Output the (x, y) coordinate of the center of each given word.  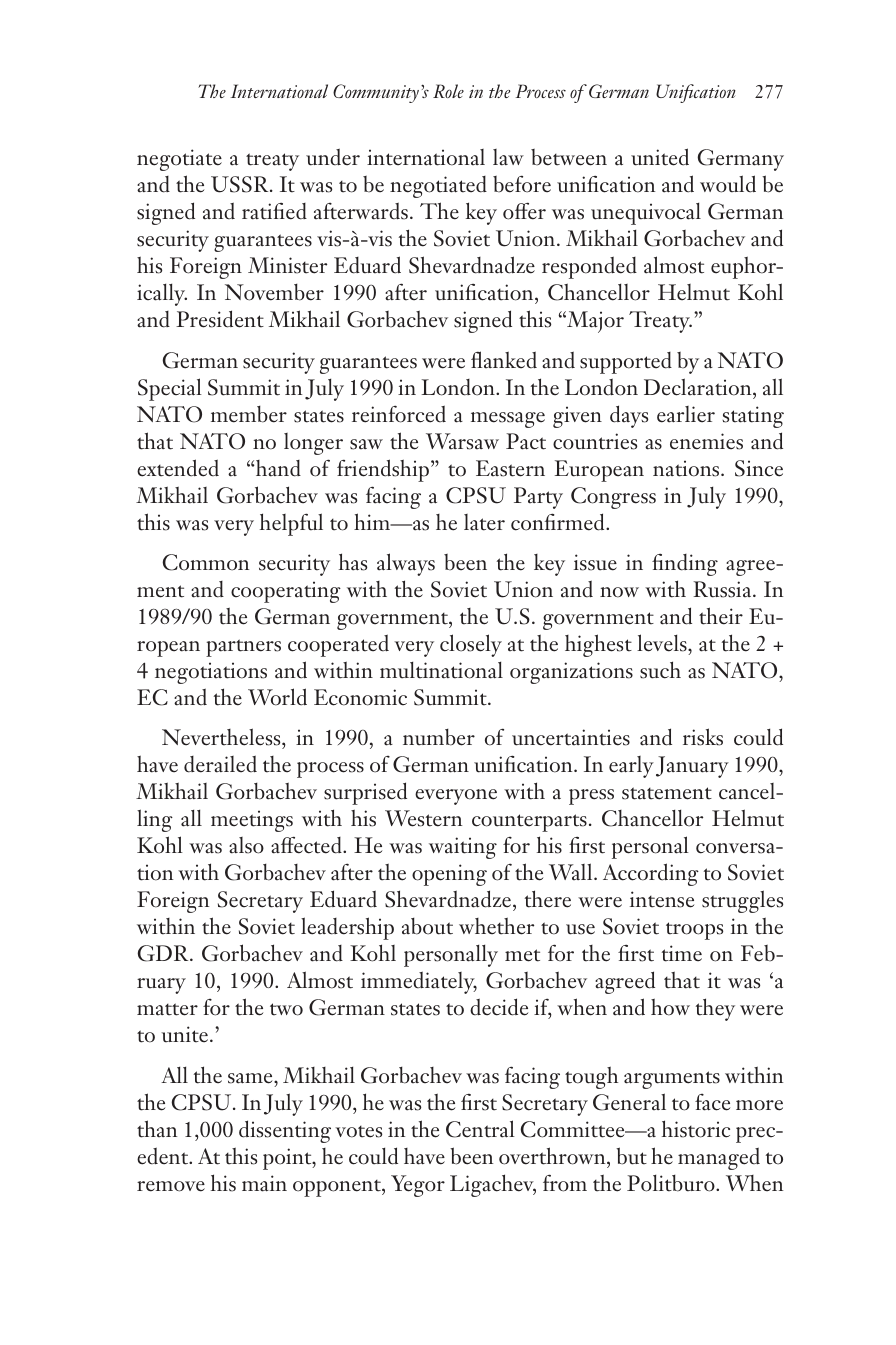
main (264, 1183)
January (692, 767)
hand (277, 468)
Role (448, 91)
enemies (706, 441)
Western (423, 818)
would (728, 184)
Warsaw (462, 441)
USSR (241, 184)
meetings (252, 821)
